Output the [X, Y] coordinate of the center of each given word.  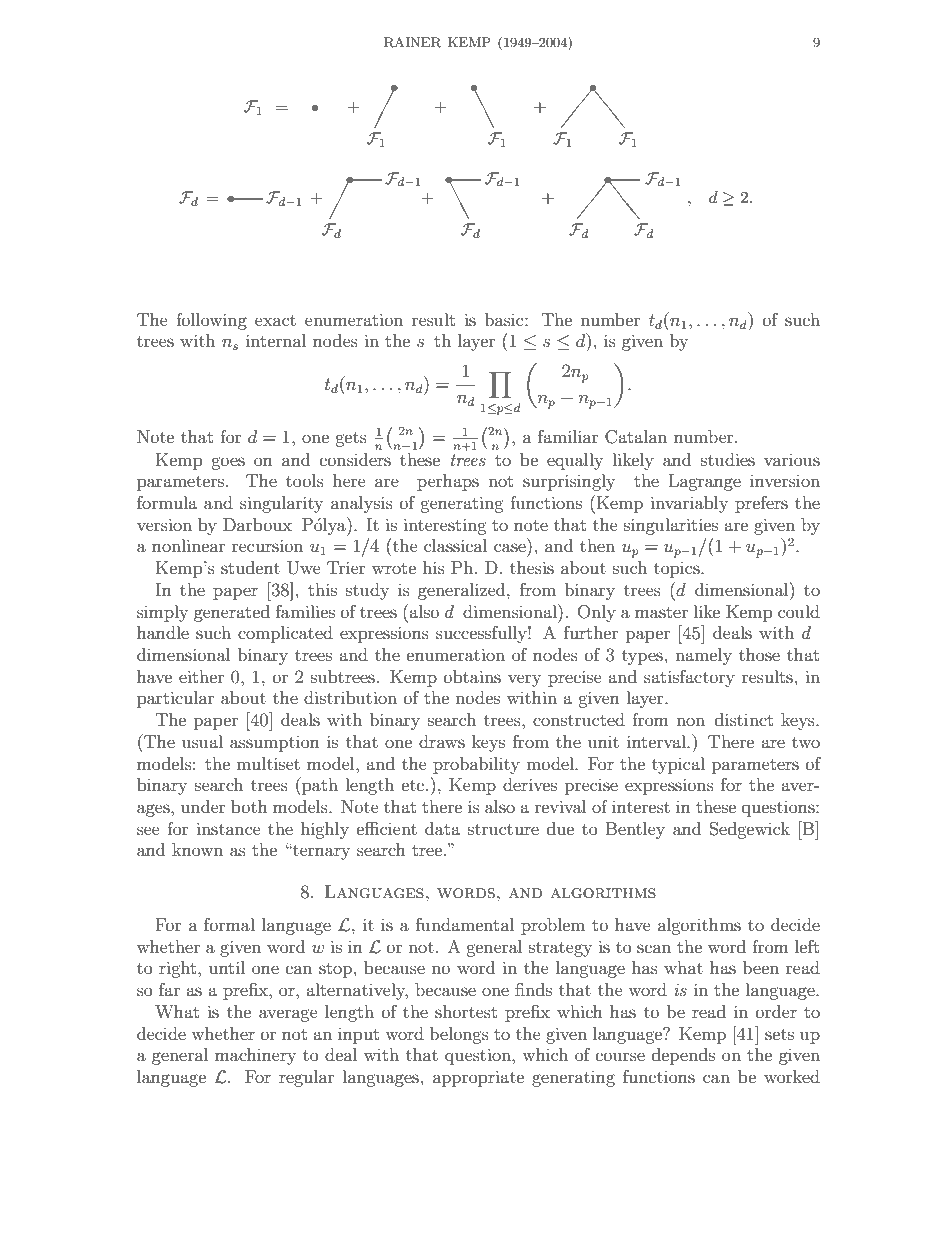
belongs [459, 1035]
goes [228, 463]
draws [442, 741]
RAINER [412, 42]
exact [275, 320]
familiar [568, 436]
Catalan [636, 437]
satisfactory [689, 678]
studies [728, 459]
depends [683, 1056]
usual [202, 741]
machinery [255, 1056]
